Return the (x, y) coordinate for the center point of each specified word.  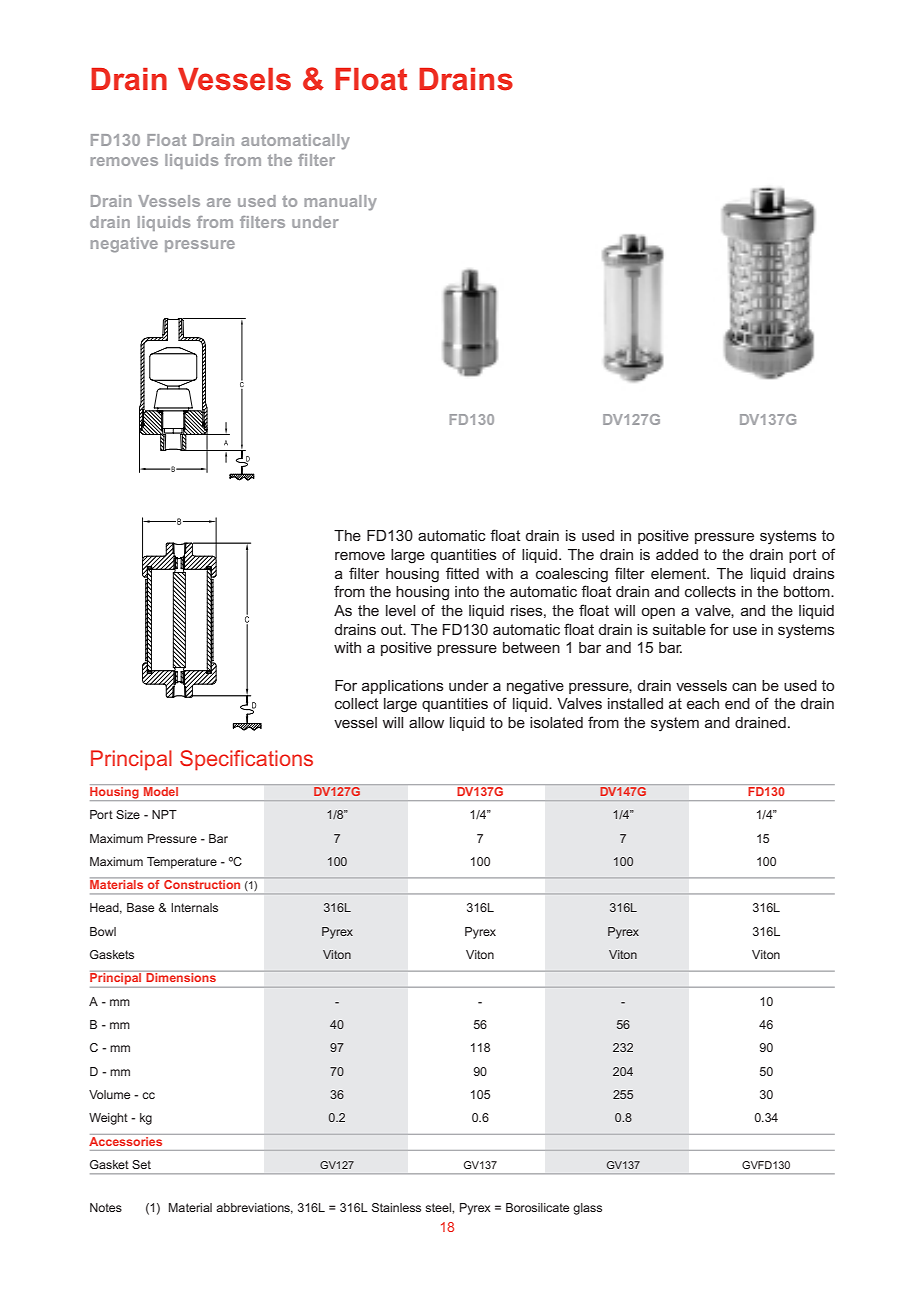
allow (426, 722)
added (677, 554)
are (219, 202)
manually (340, 203)
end (737, 703)
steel (439, 1207)
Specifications (246, 760)
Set (141, 1164)
